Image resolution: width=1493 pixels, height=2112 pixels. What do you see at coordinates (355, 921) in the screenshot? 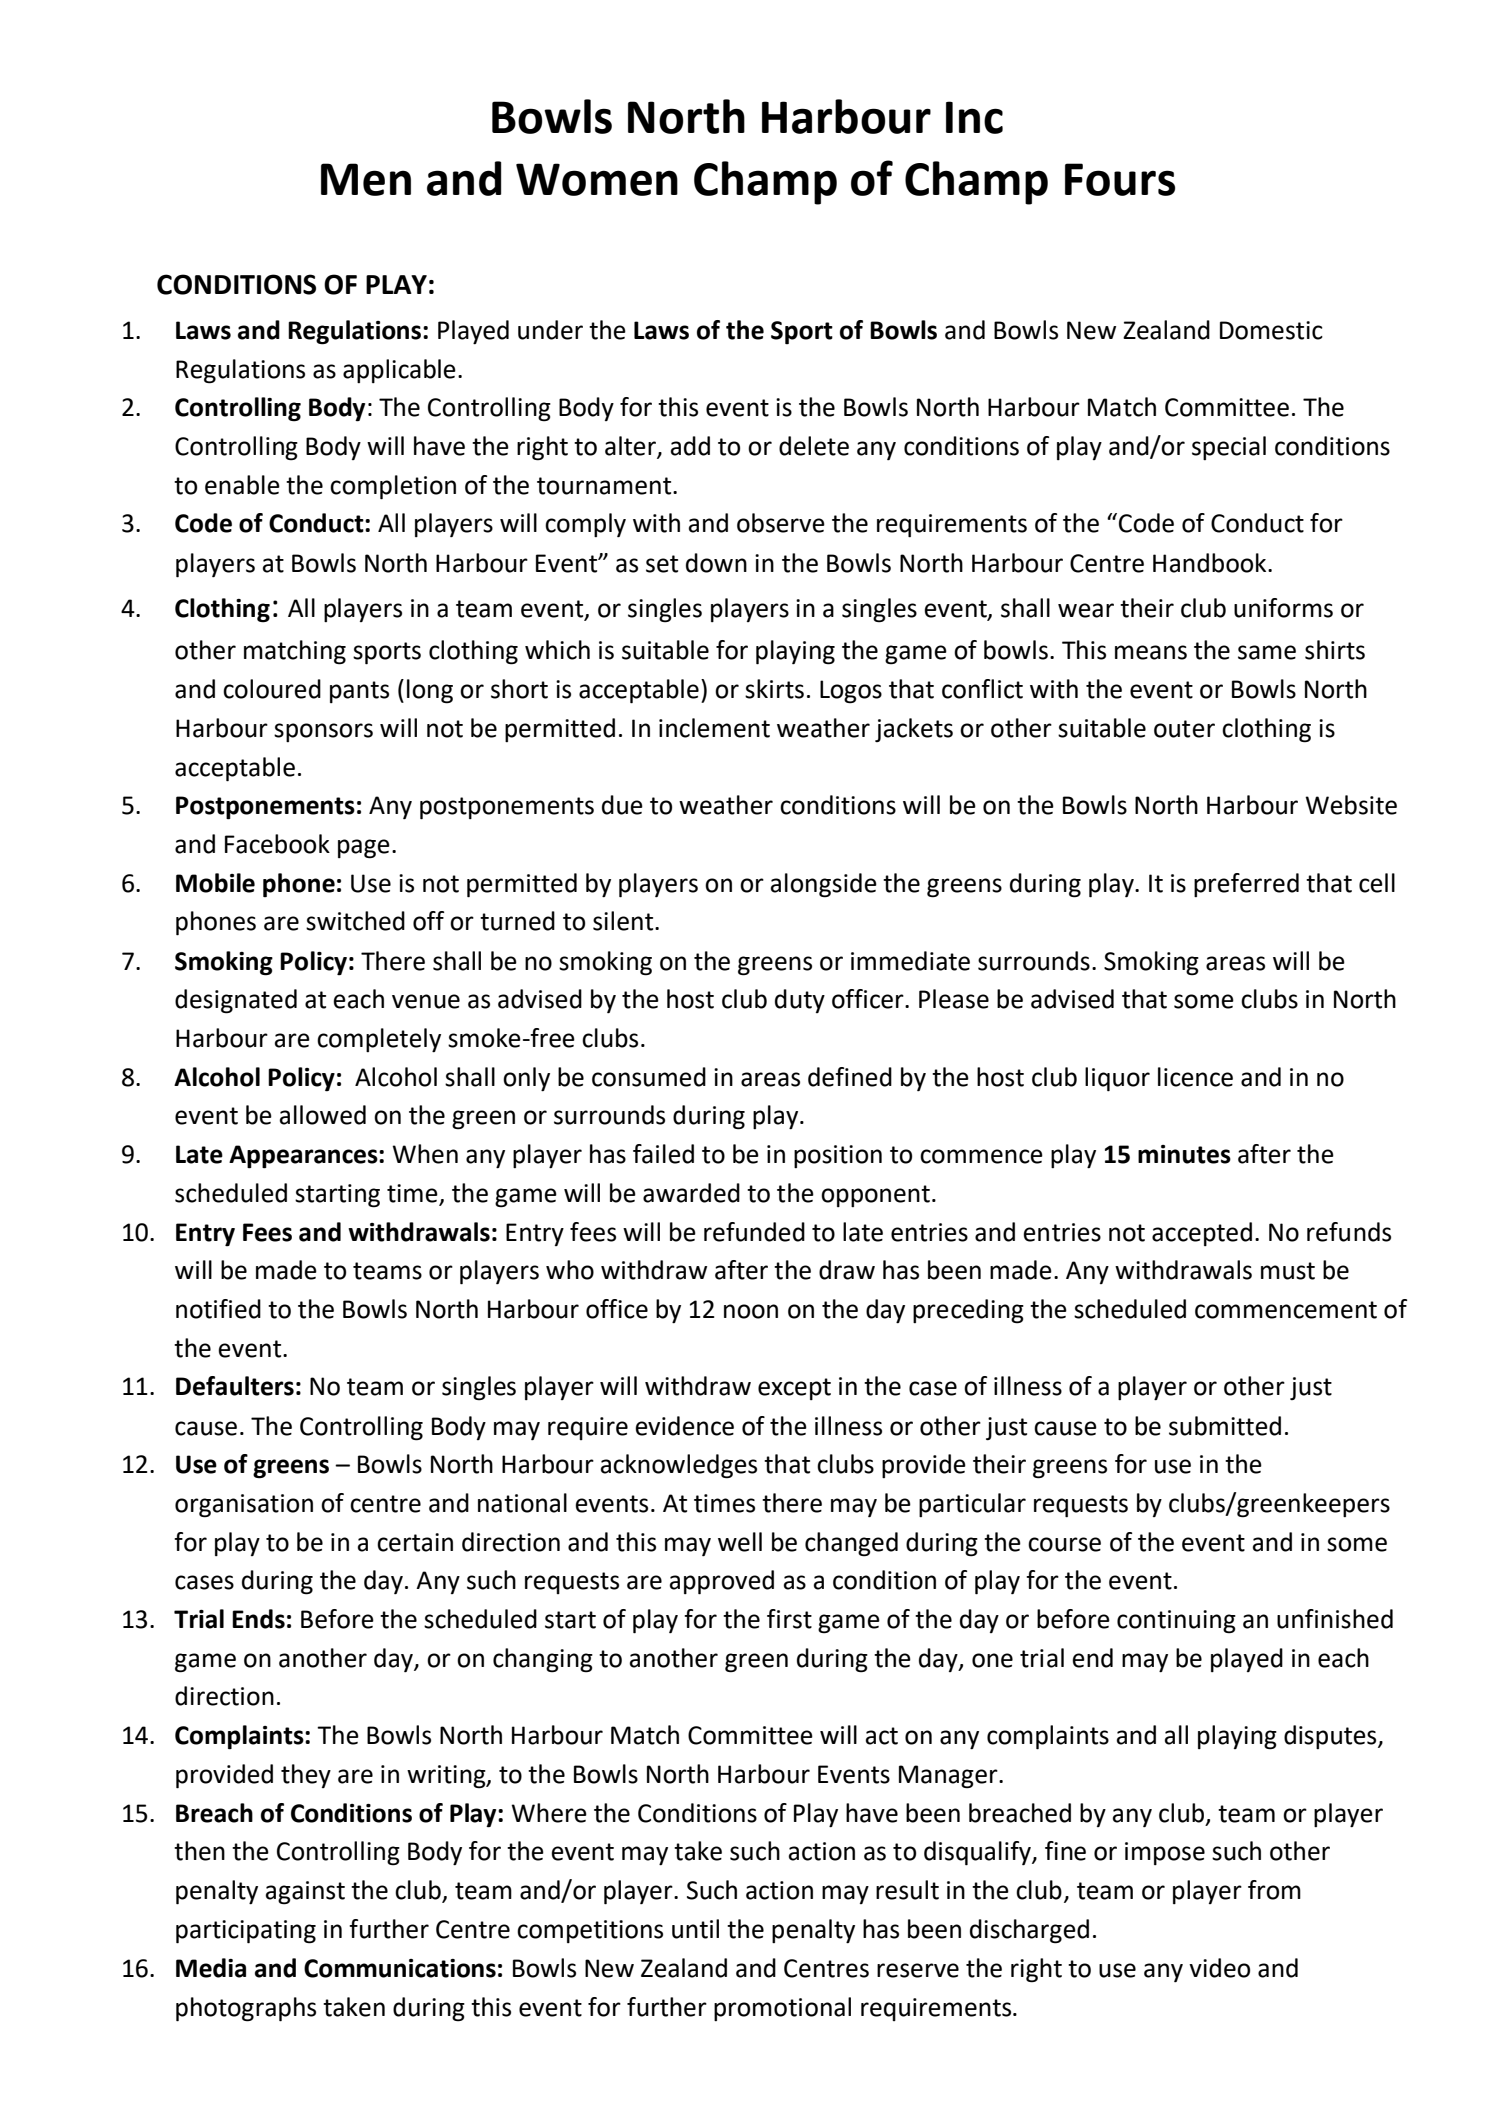
I see `switched` at bounding box center [355, 921].
